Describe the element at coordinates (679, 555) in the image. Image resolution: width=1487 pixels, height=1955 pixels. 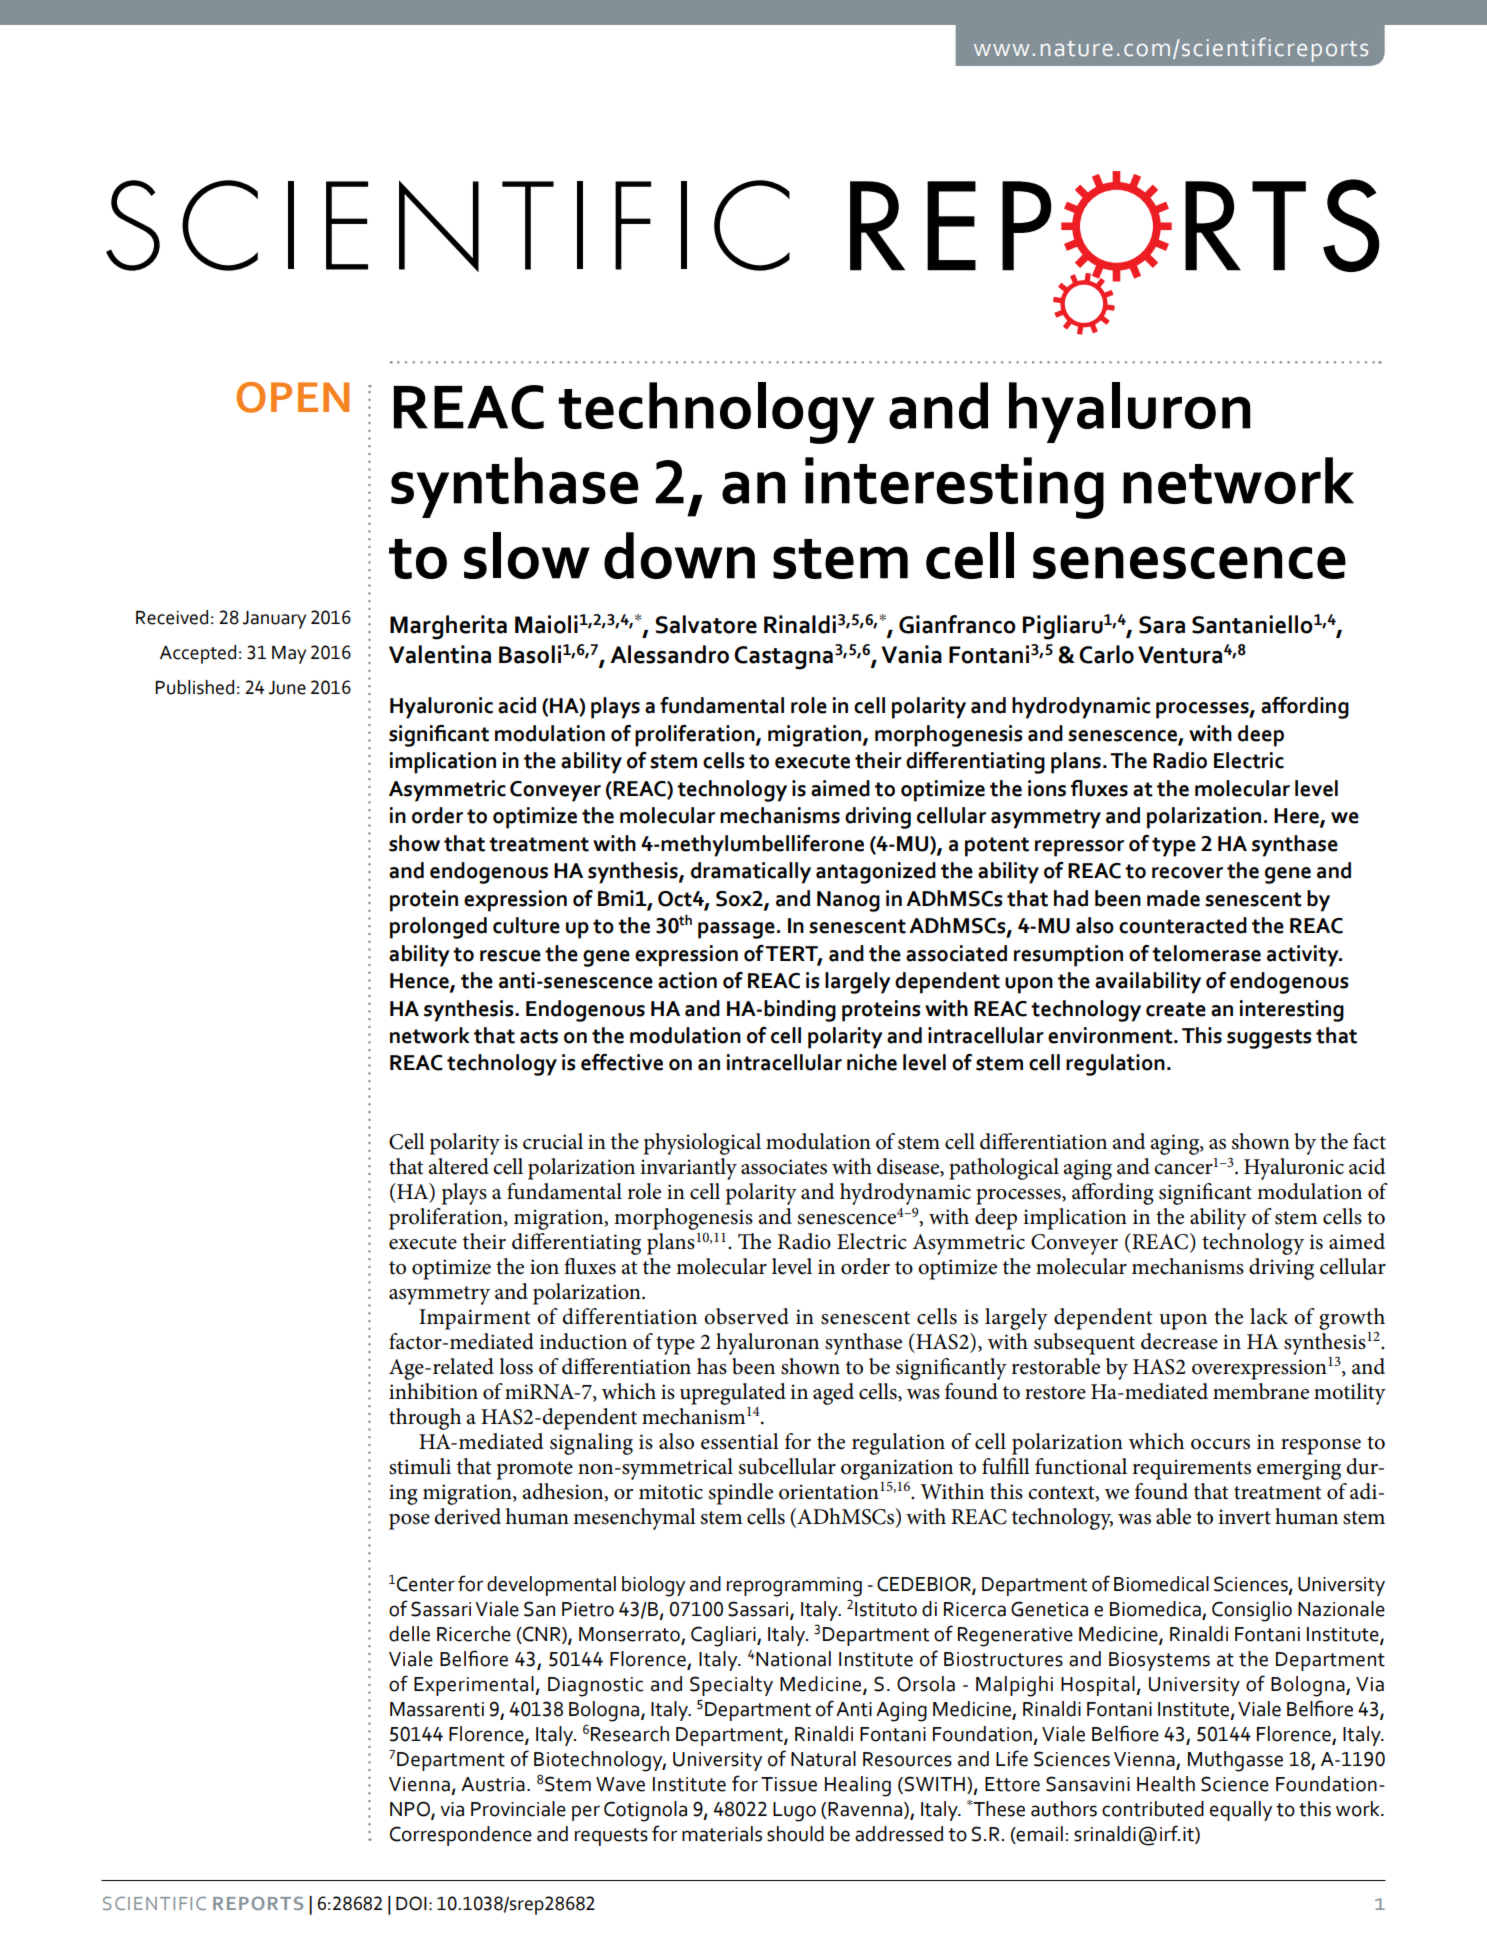
I see `down` at that location.
